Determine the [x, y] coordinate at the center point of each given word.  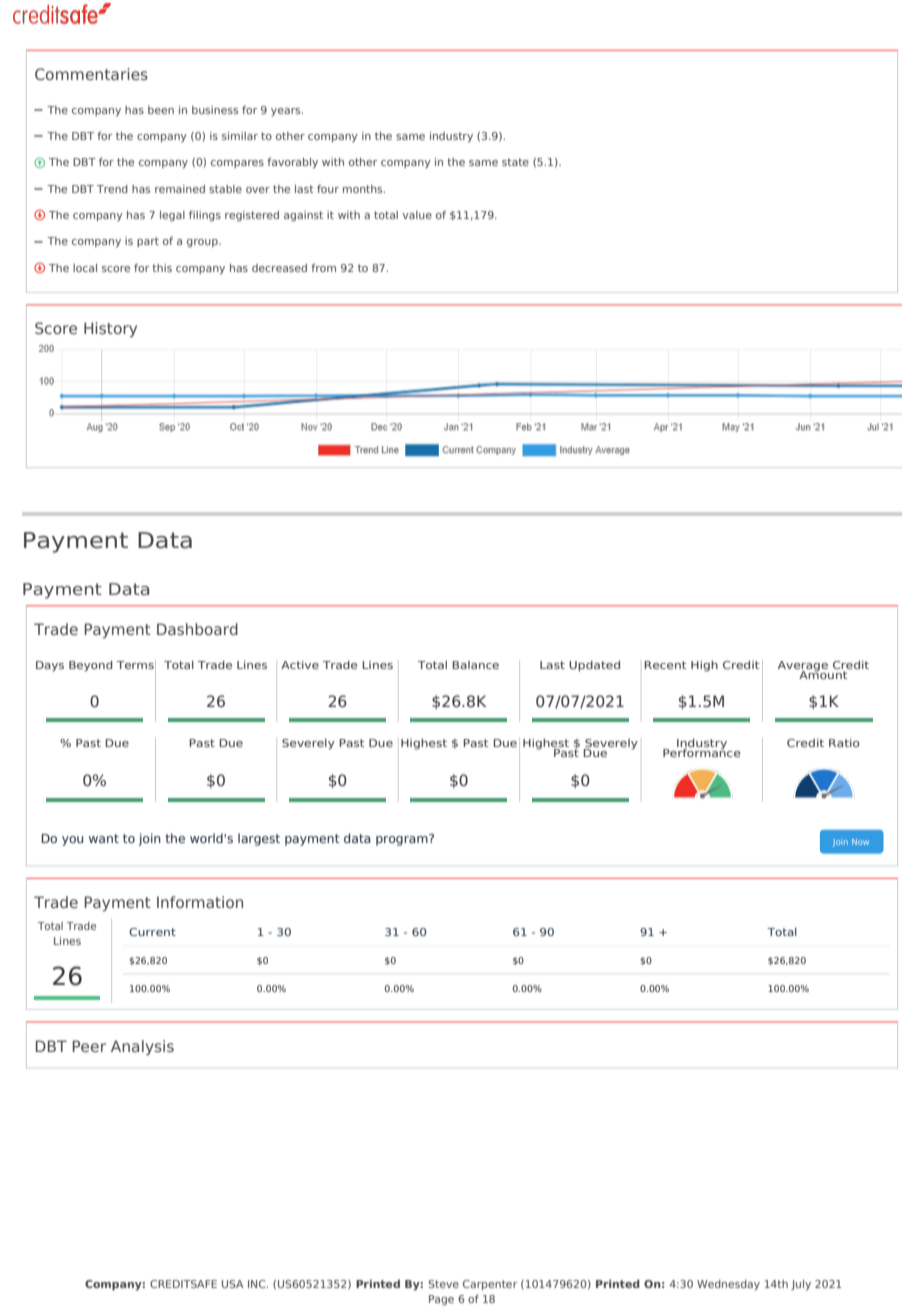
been [161, 110]
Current [152, 932]
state [515, 162]
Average [803, 667]
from [323, 267]
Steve [443, 1284]
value [417, 215]
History [110, 329]
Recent [665, 665]
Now [860, 842]
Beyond [91, 666]
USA [233, 1284]
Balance [475, 665]
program [403, 840]
